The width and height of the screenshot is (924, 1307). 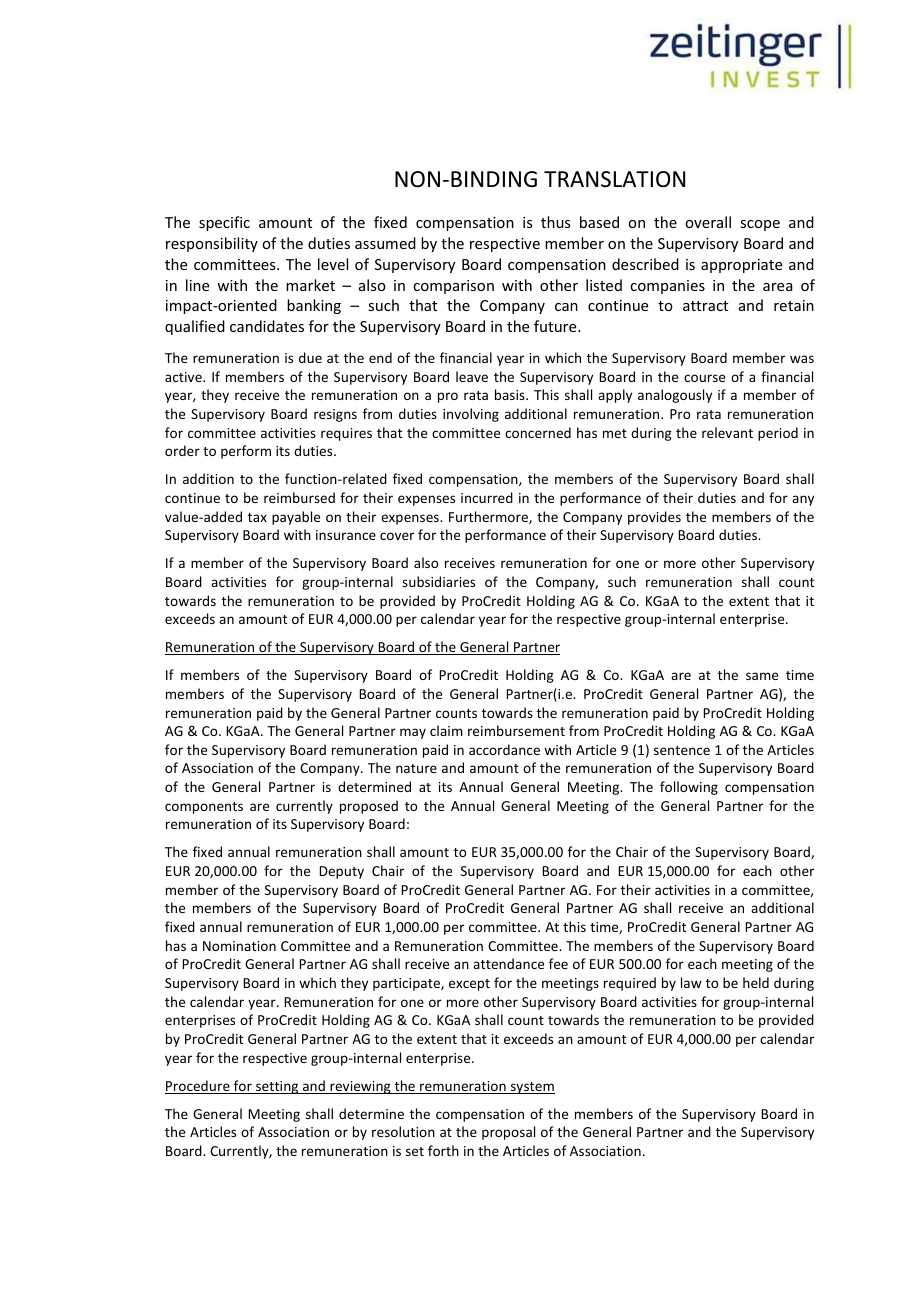 What do you see at coordinates (277, 1087) in the screenshot?
I see `setting` at bounding box center [277, 1087].
